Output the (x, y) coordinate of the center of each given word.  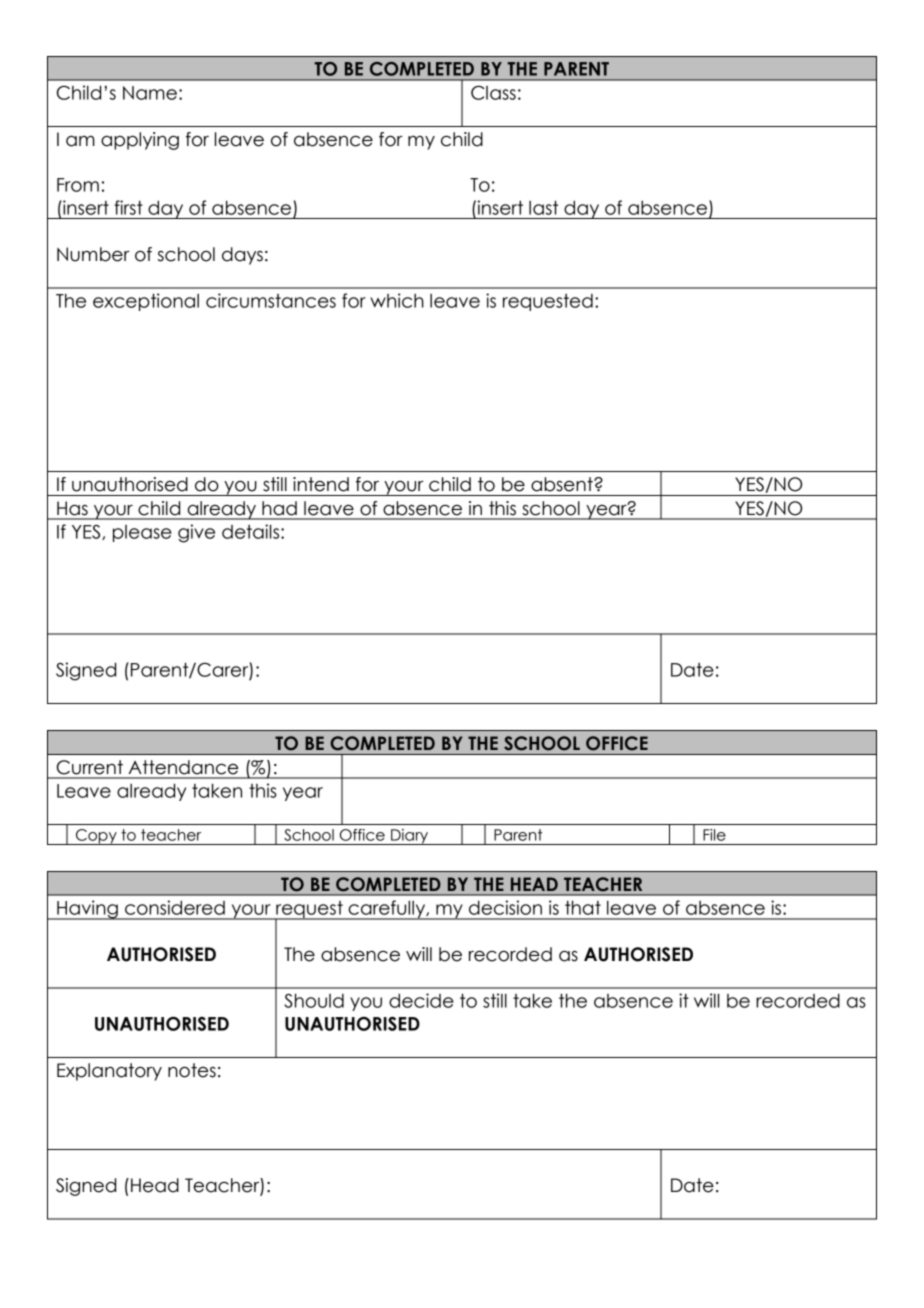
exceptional (146, 302)
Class (493, 92)
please (142, 533)
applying (140, 141)
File (714, 835)
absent (563, 484)
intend (321, 484)
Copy (96, 837)
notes (192, 1070)
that (583, 907)
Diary (409, 837)
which (397, 300)
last (543, 207)
